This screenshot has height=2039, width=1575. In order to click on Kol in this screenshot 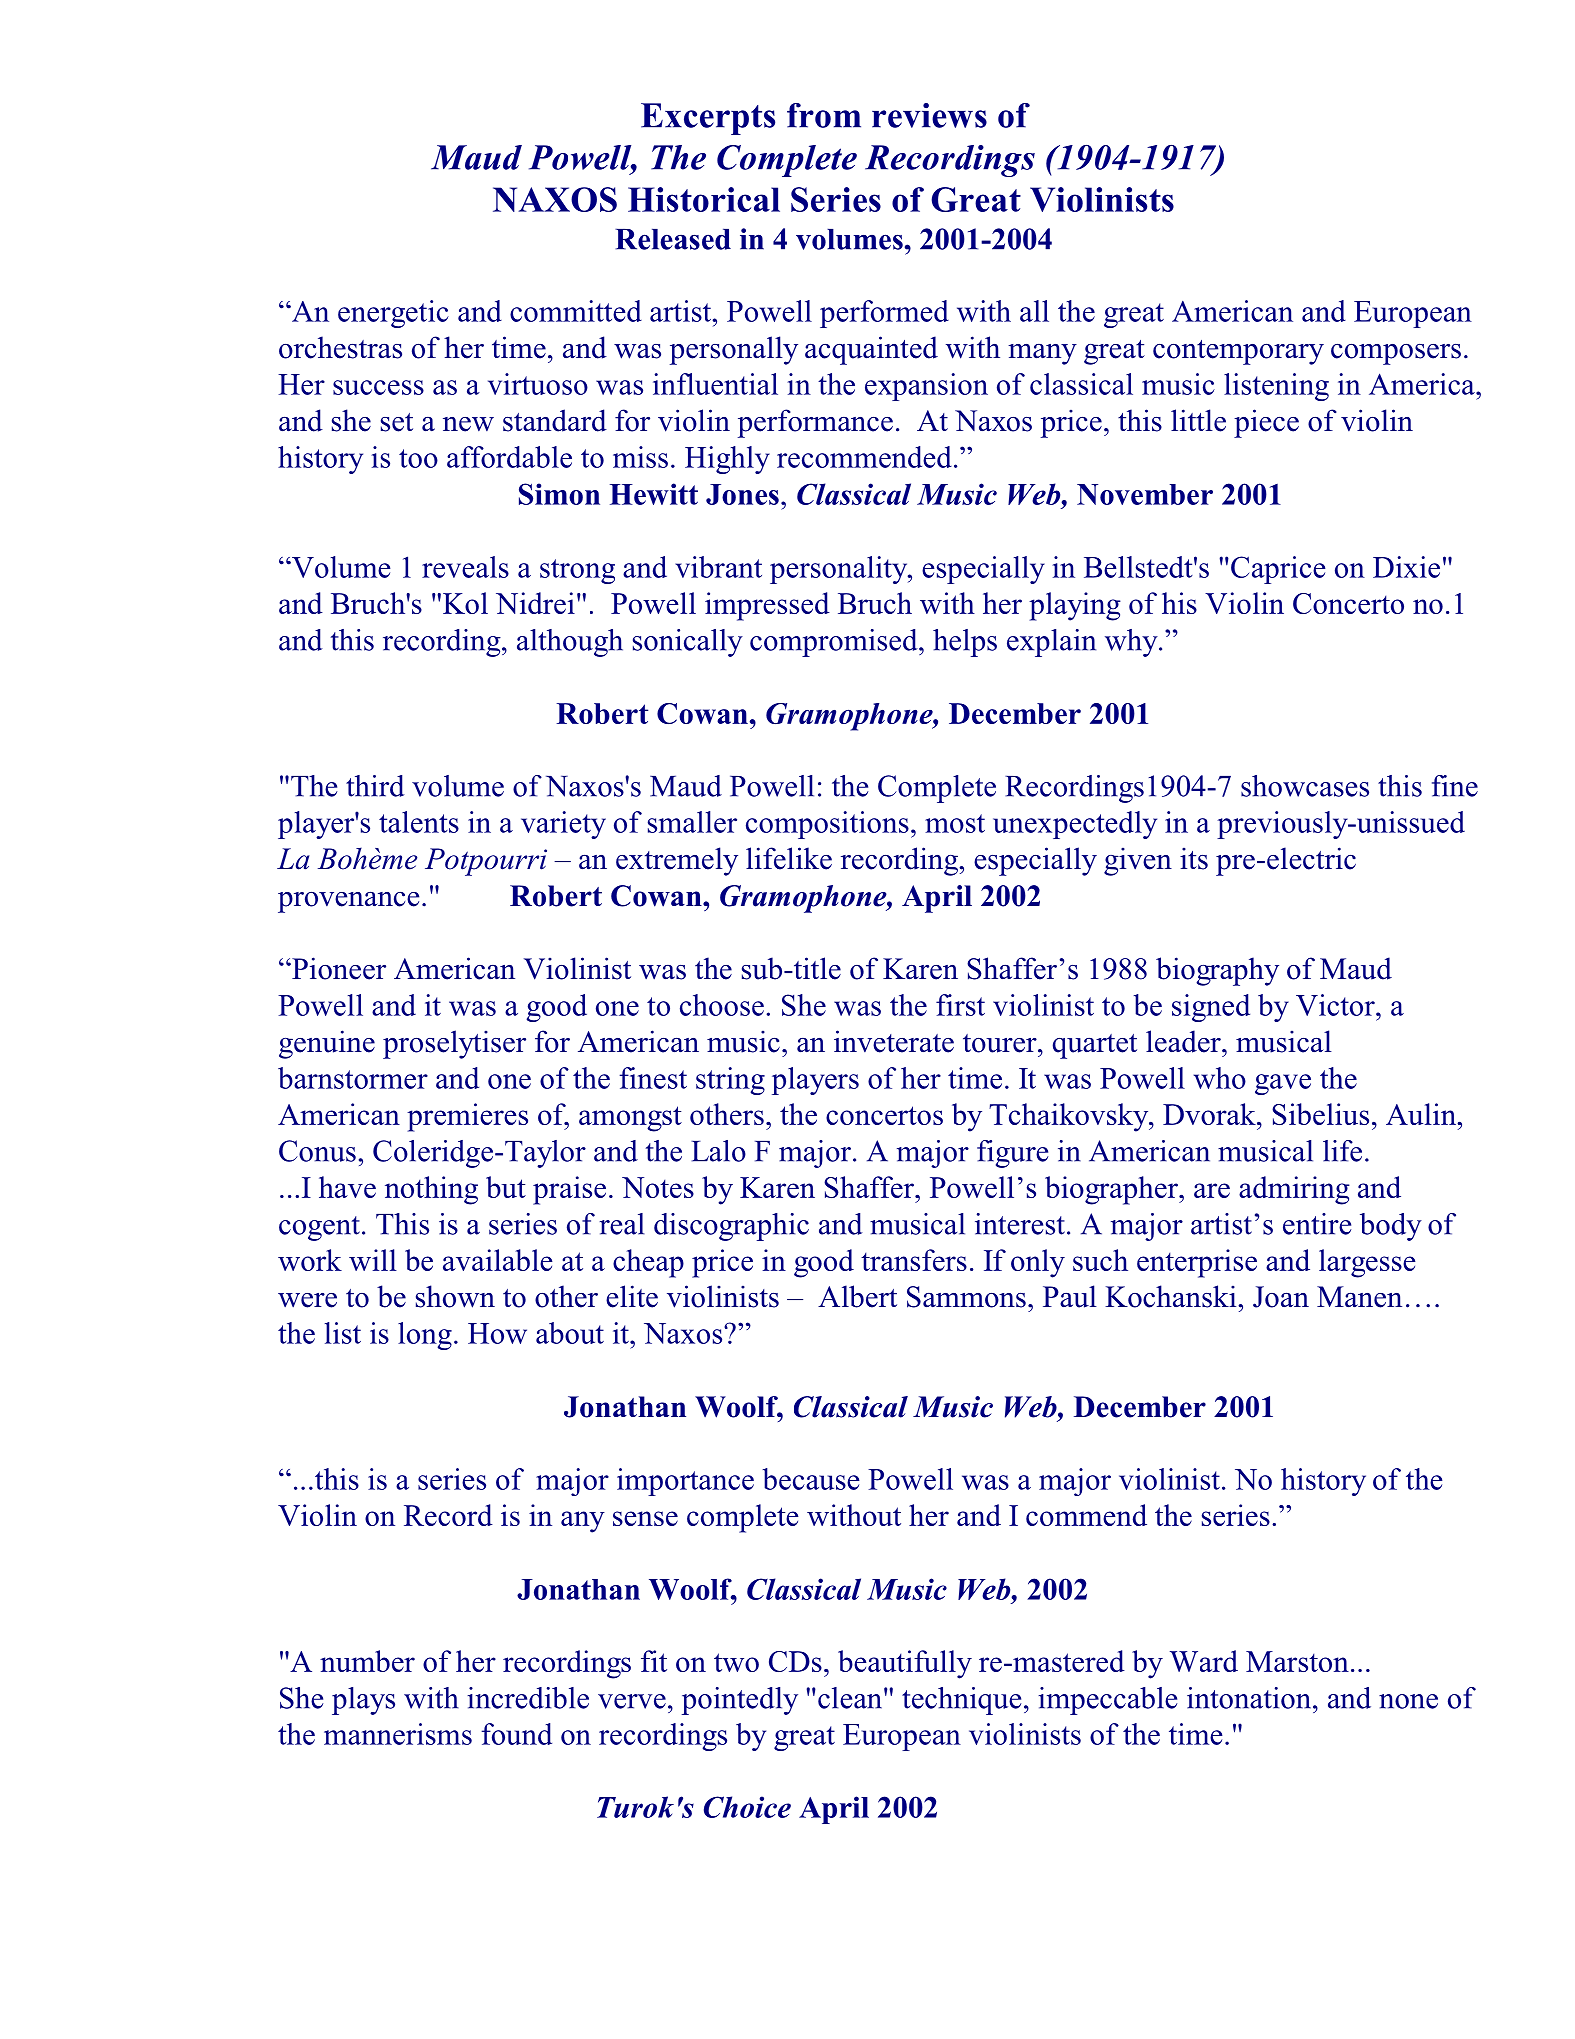, I will do `click(465, 603)`.
